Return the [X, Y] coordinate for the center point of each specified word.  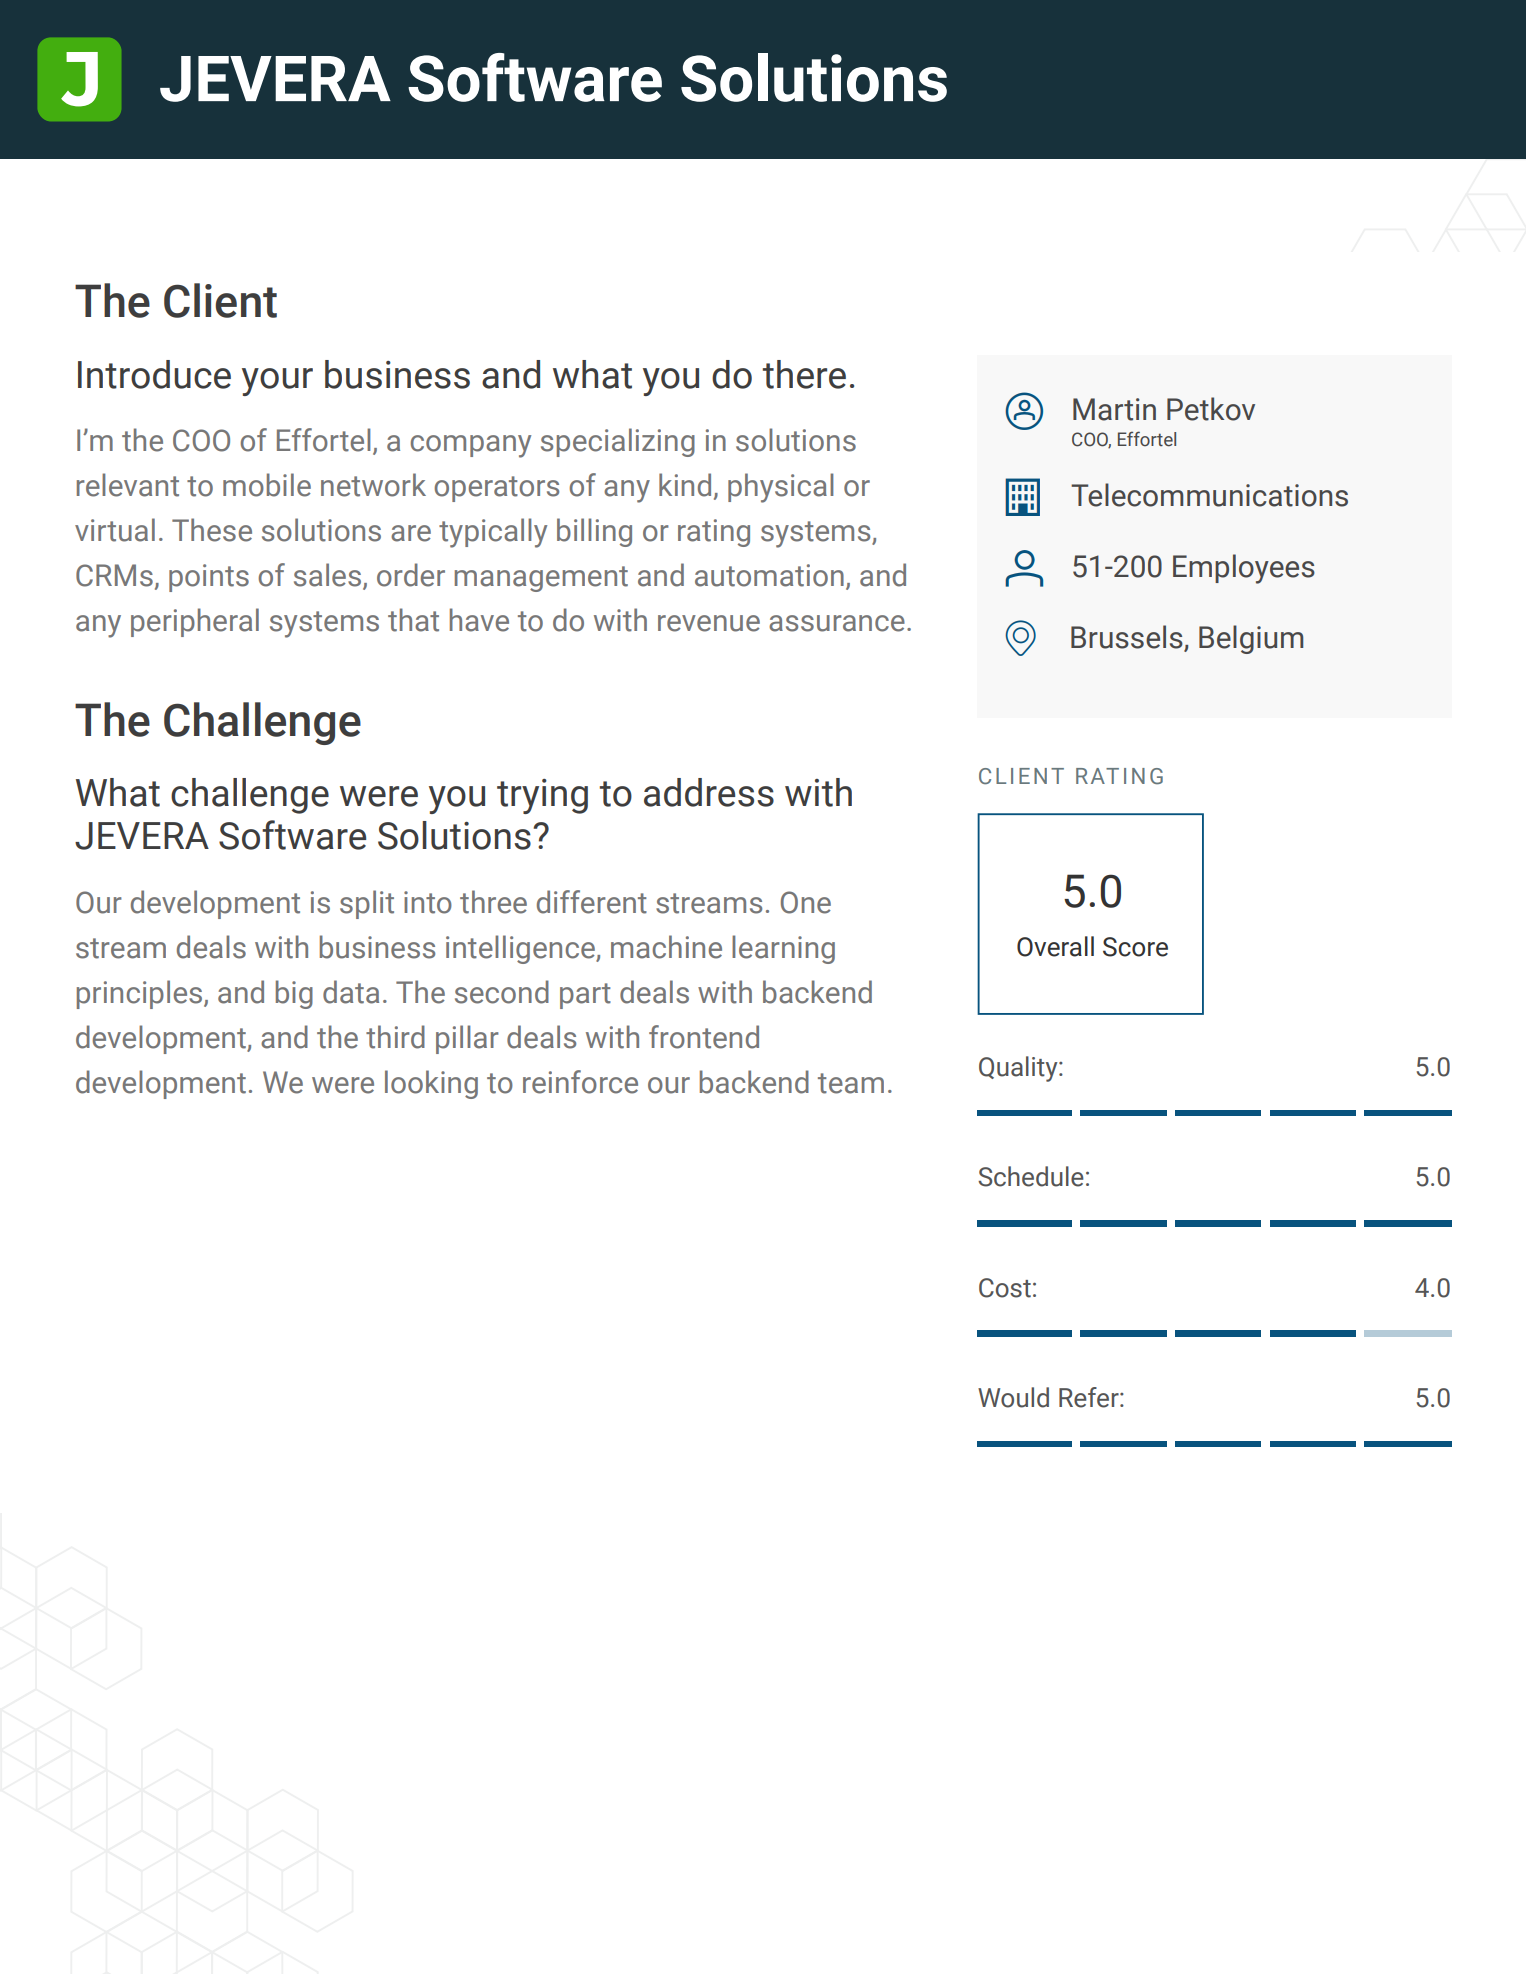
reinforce [580, 1082]
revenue [709, 623]
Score [1135, 947]
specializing [618, 442]
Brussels [1128, 638]
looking [431, 1084]
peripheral [195, 622]
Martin [1114, 409]
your [277, 382]
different [592, 902]
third [395, 1037]
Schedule [1031, 1176]
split [367, 904]
